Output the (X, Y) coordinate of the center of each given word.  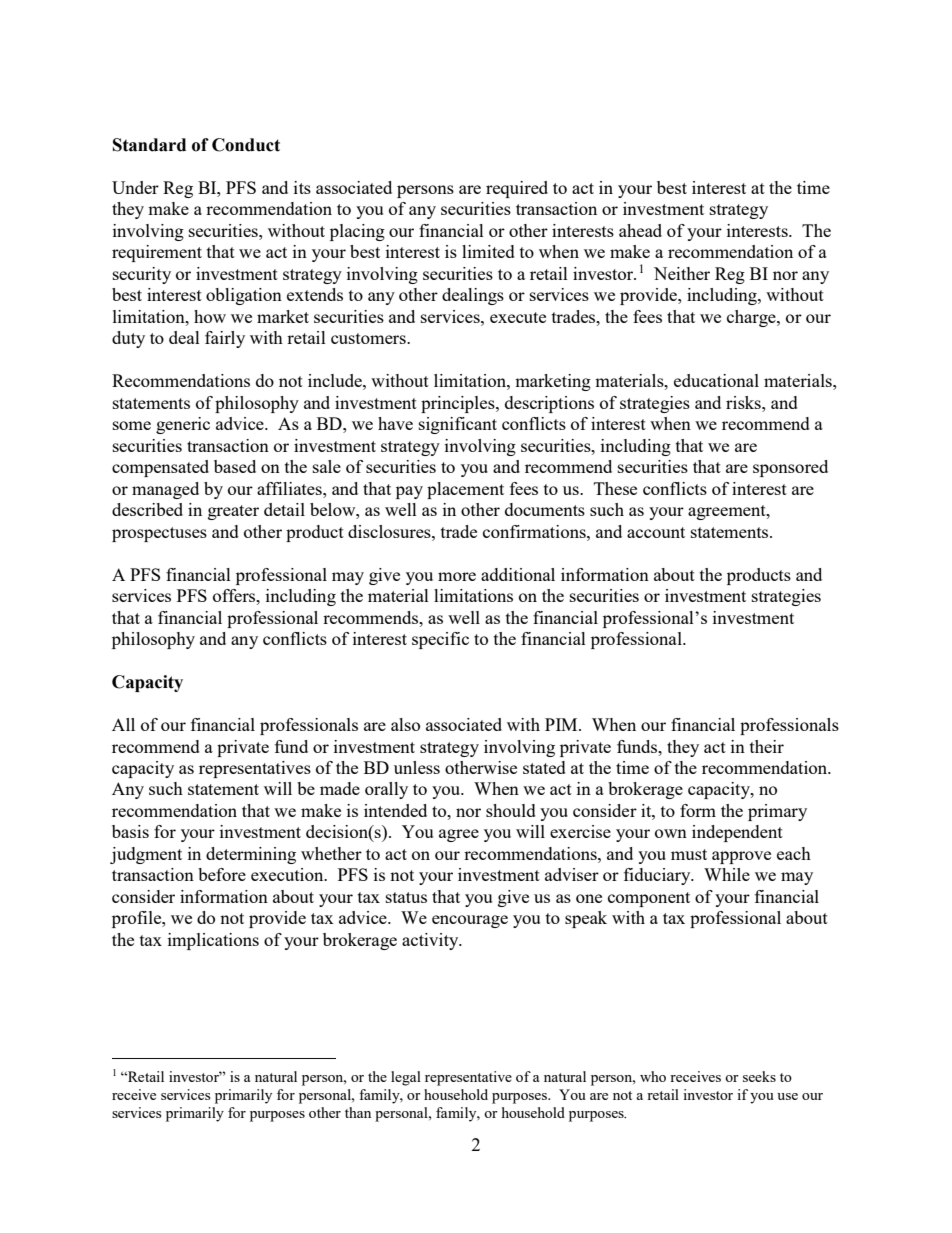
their (767, 746)
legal (406, 1078)
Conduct (246, 145)
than (358, 1112)
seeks (759, 1076)
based (235, 466)
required (517, 189)
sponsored (790, 468)
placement (465, 490)
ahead (640, 230)
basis (130, 831)
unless (417, 767)
